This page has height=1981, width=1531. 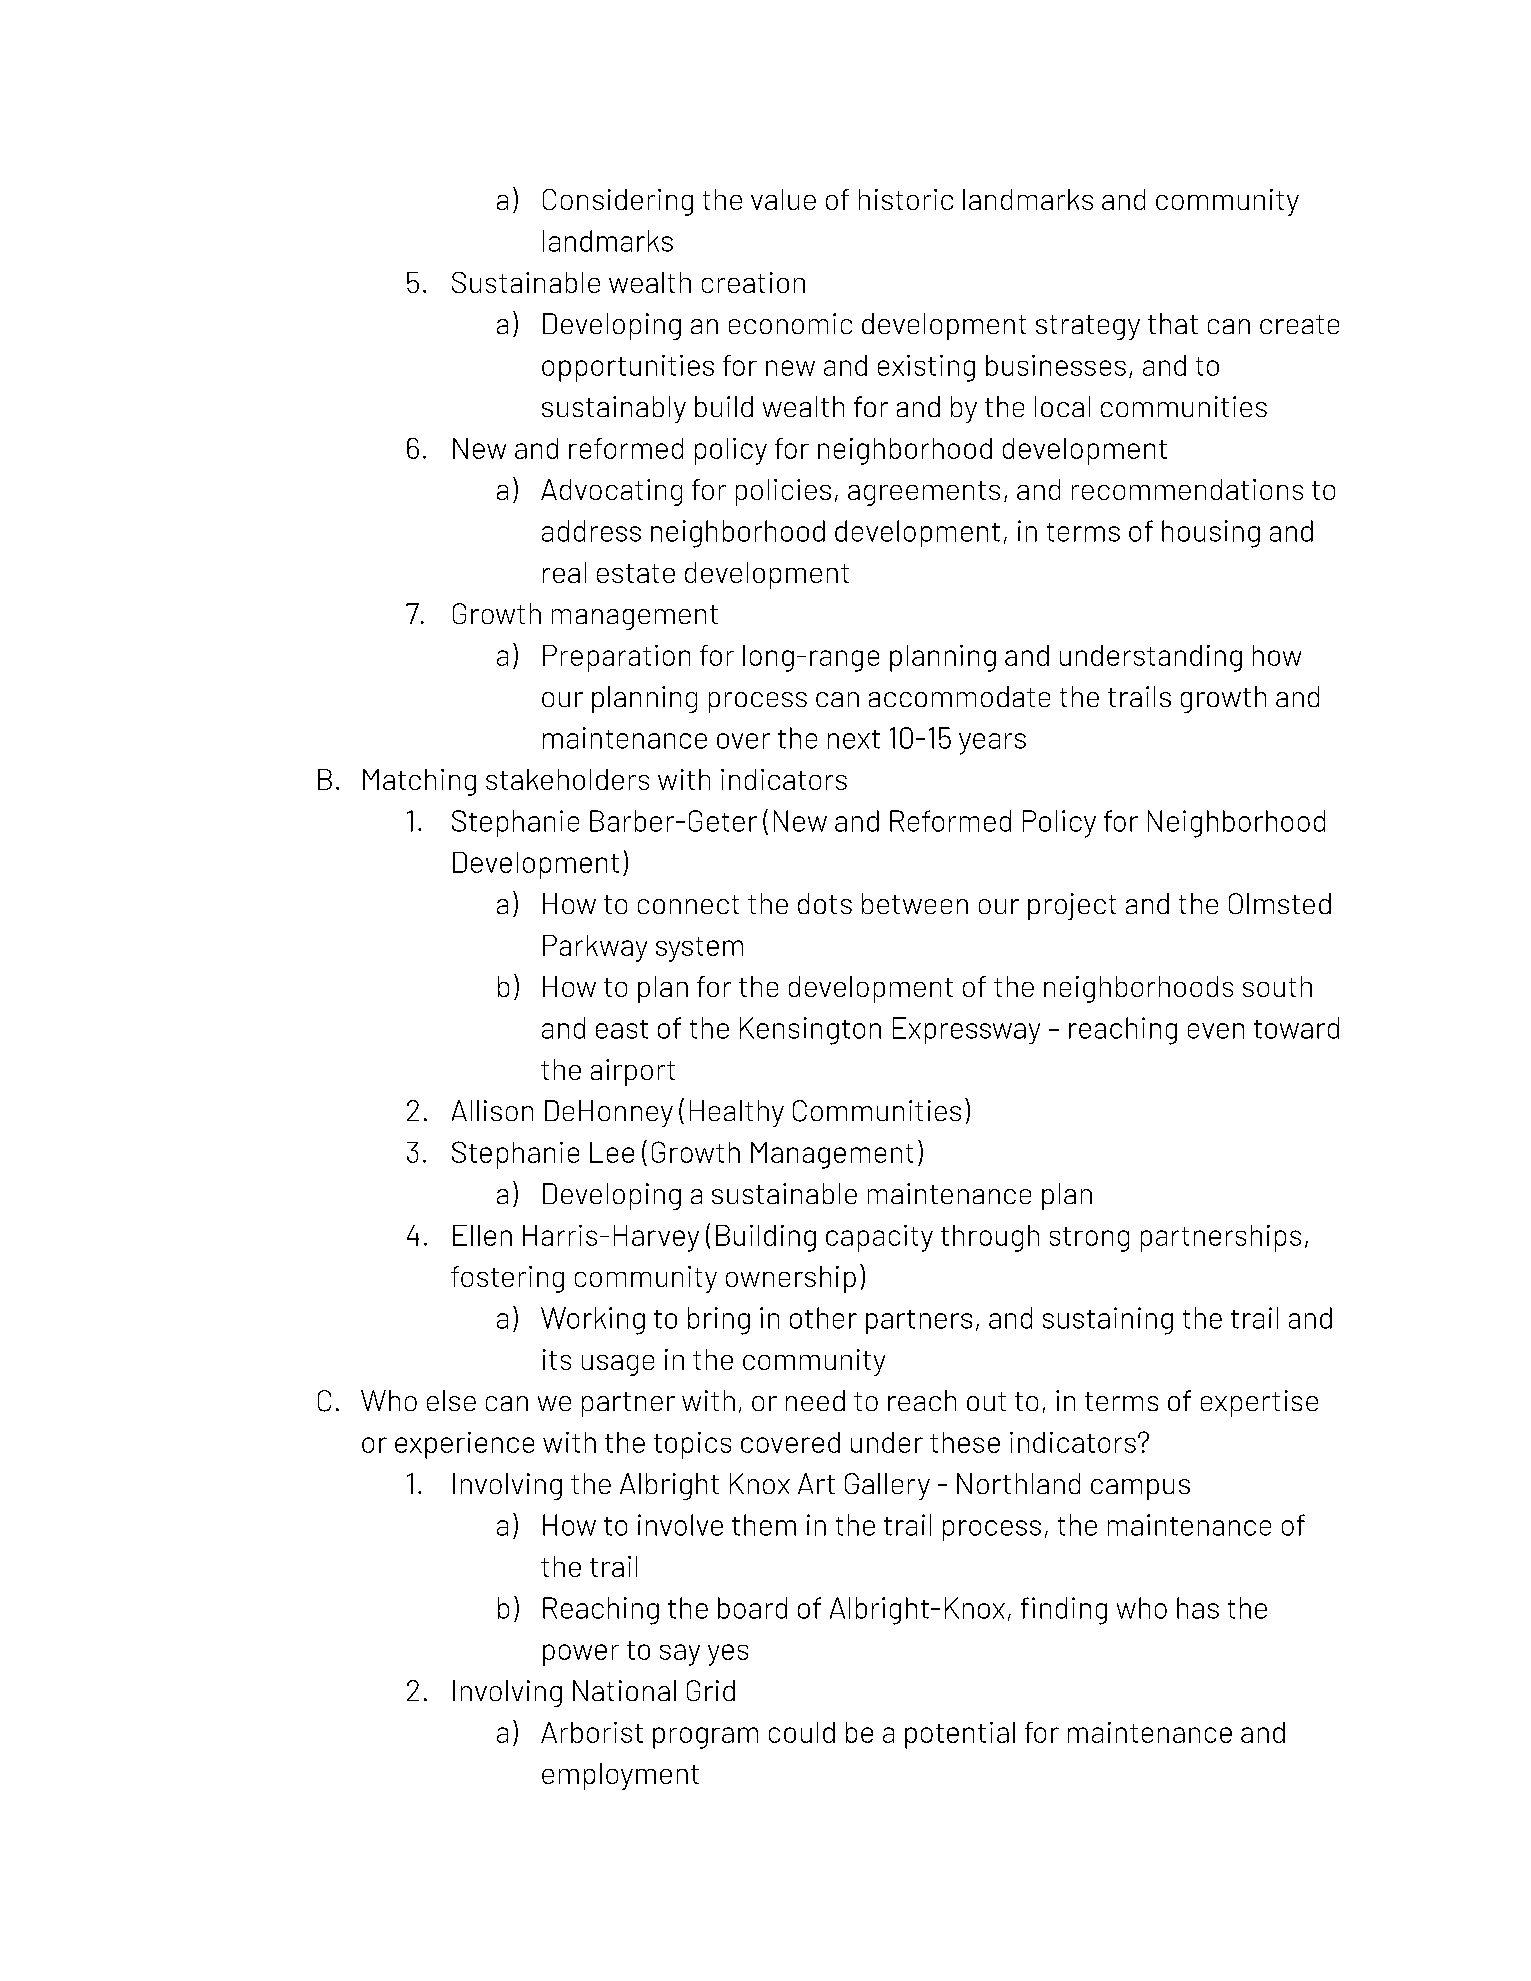 What do you see at coordinates (810, 1031) in the page?
I see `Kensington` at bounding box center [810, 1031].
